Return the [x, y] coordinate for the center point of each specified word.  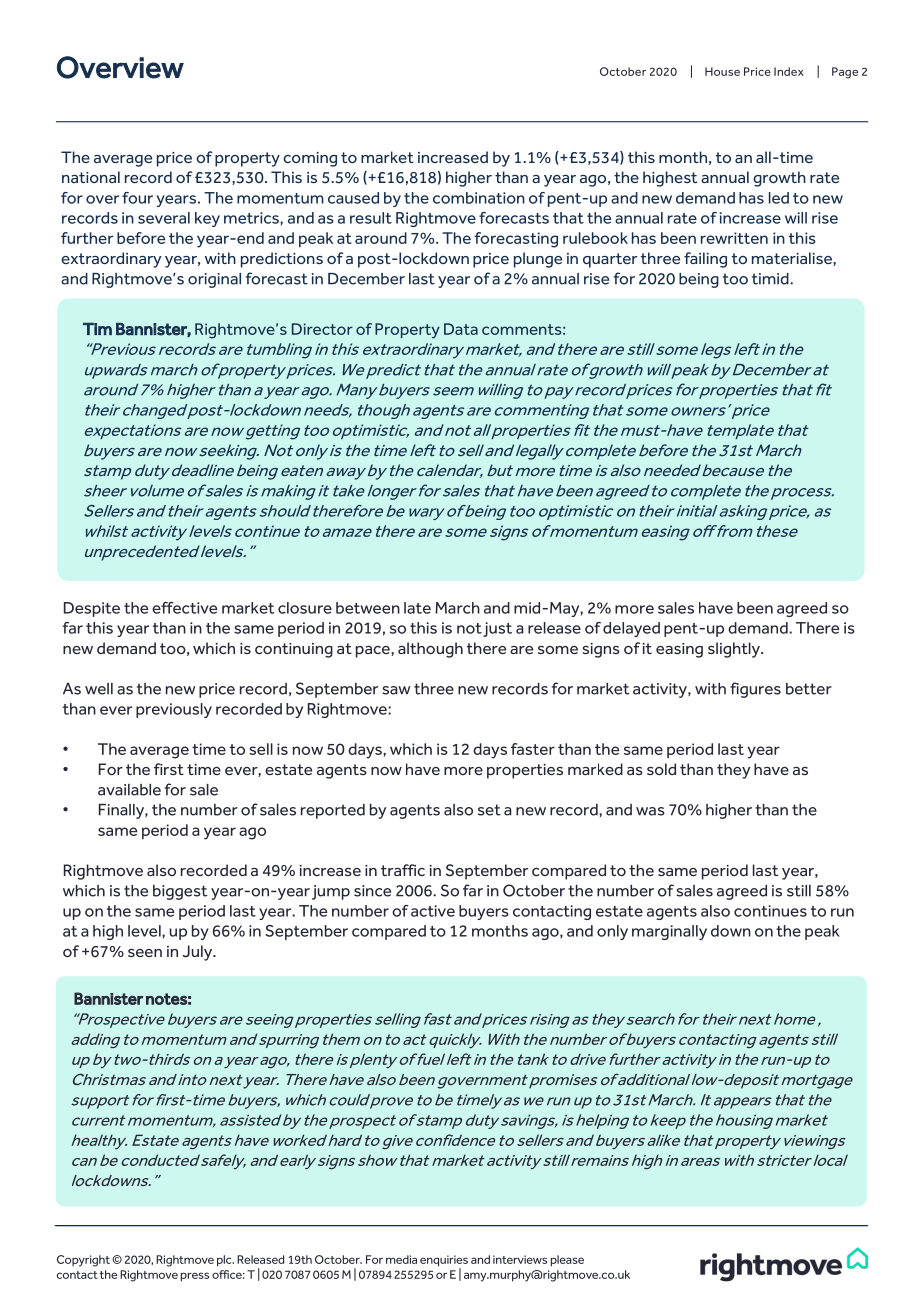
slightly [735, 650]
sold [661, 769]
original [214, 280]
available [129, 790]
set [489, 810]
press [195, 1277]
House [722, 71]
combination [479, 198]
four [137, 198]
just [497, 629]
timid [771, 279]
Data [461, 329]
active [433, 911]
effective [184, 608]
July [199, 953]
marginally [669, 932]
